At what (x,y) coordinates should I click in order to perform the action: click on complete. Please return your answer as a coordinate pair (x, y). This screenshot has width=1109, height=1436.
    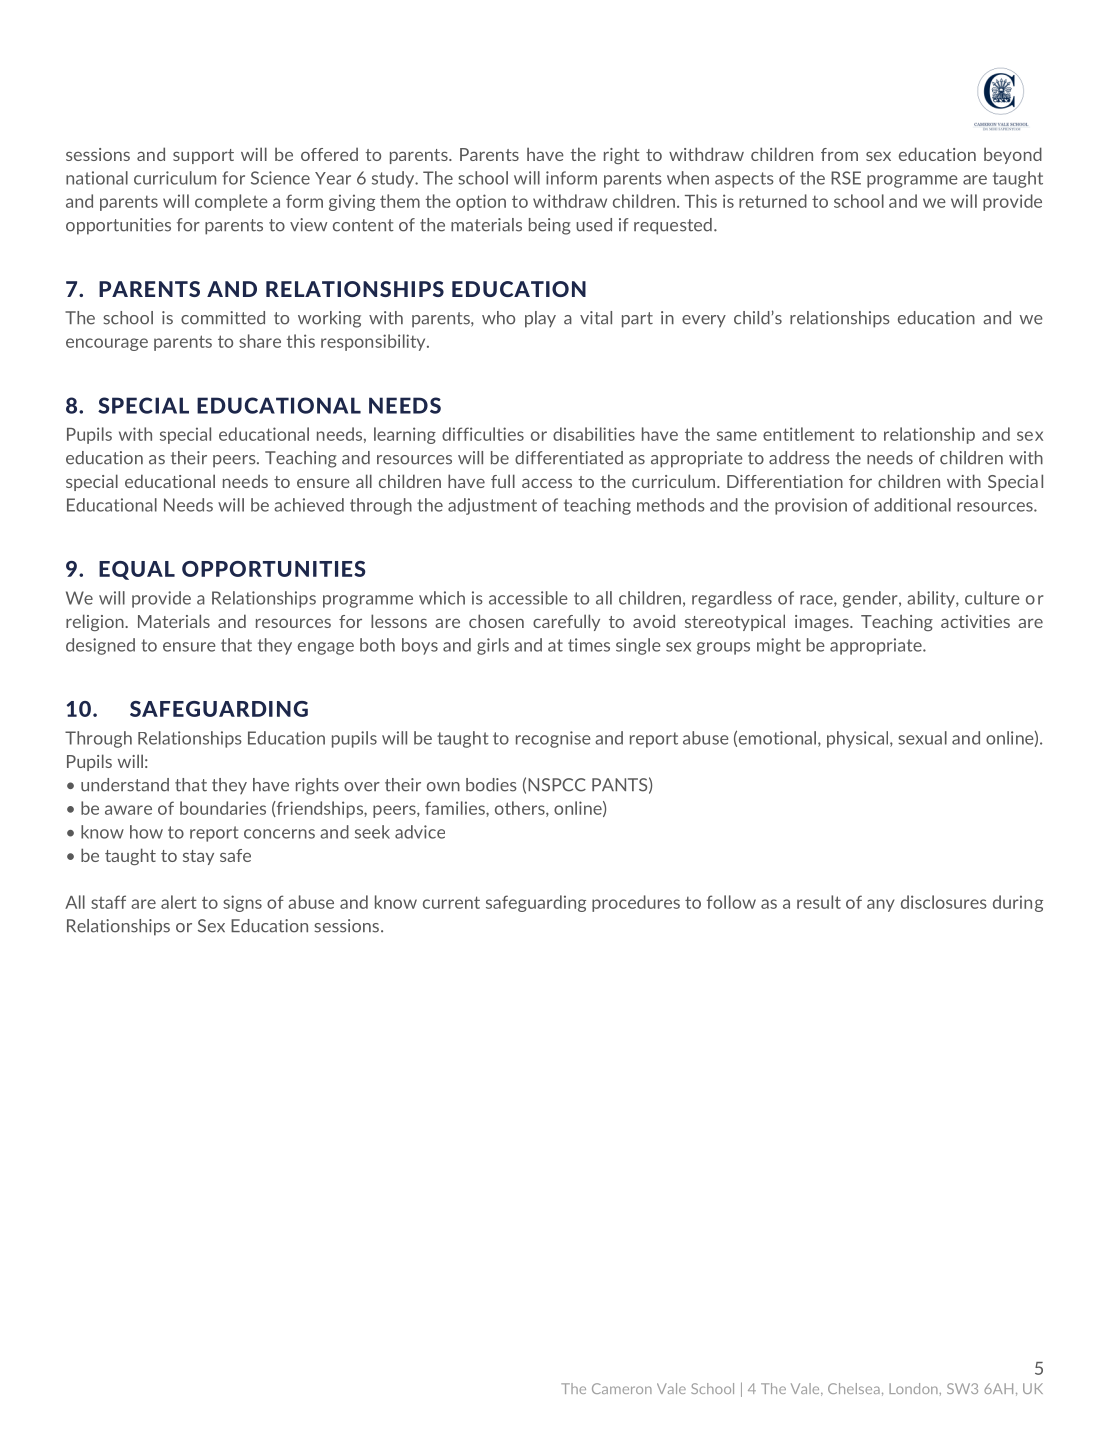
    Looking at the image, I should click on (231, 202).
